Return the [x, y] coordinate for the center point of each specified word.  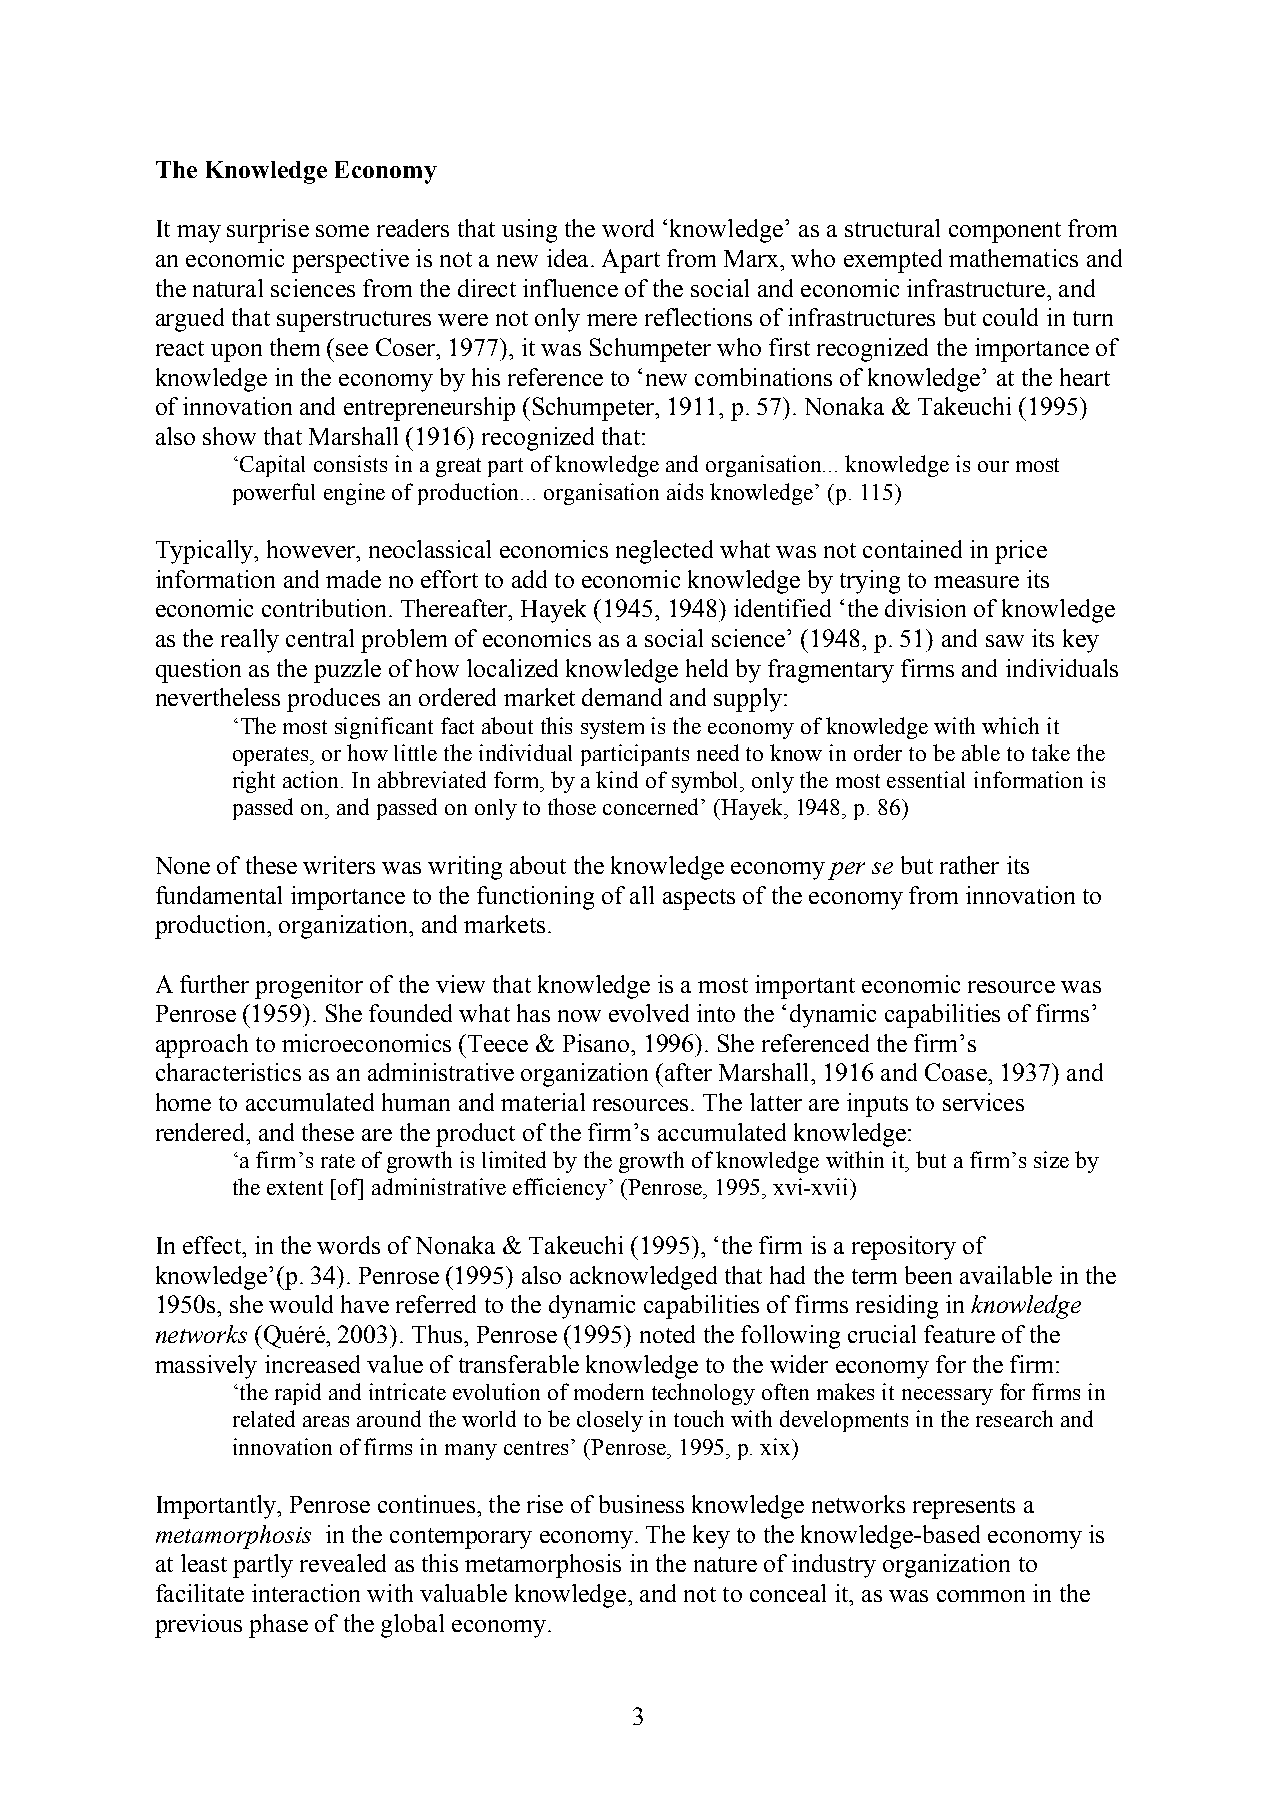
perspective [350, 261]
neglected [664, 552]
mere [612, 320]
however [312, 549]
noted [667, 1334]
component [1005, 232]
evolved [649, 1013]
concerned [652, 806]
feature [959, 1334]
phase [278, 1626]
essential [926, 779]
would [301, 1304]
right [254, 782]
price [1021, 552]
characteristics [228, 1072]
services [983, 1102]
